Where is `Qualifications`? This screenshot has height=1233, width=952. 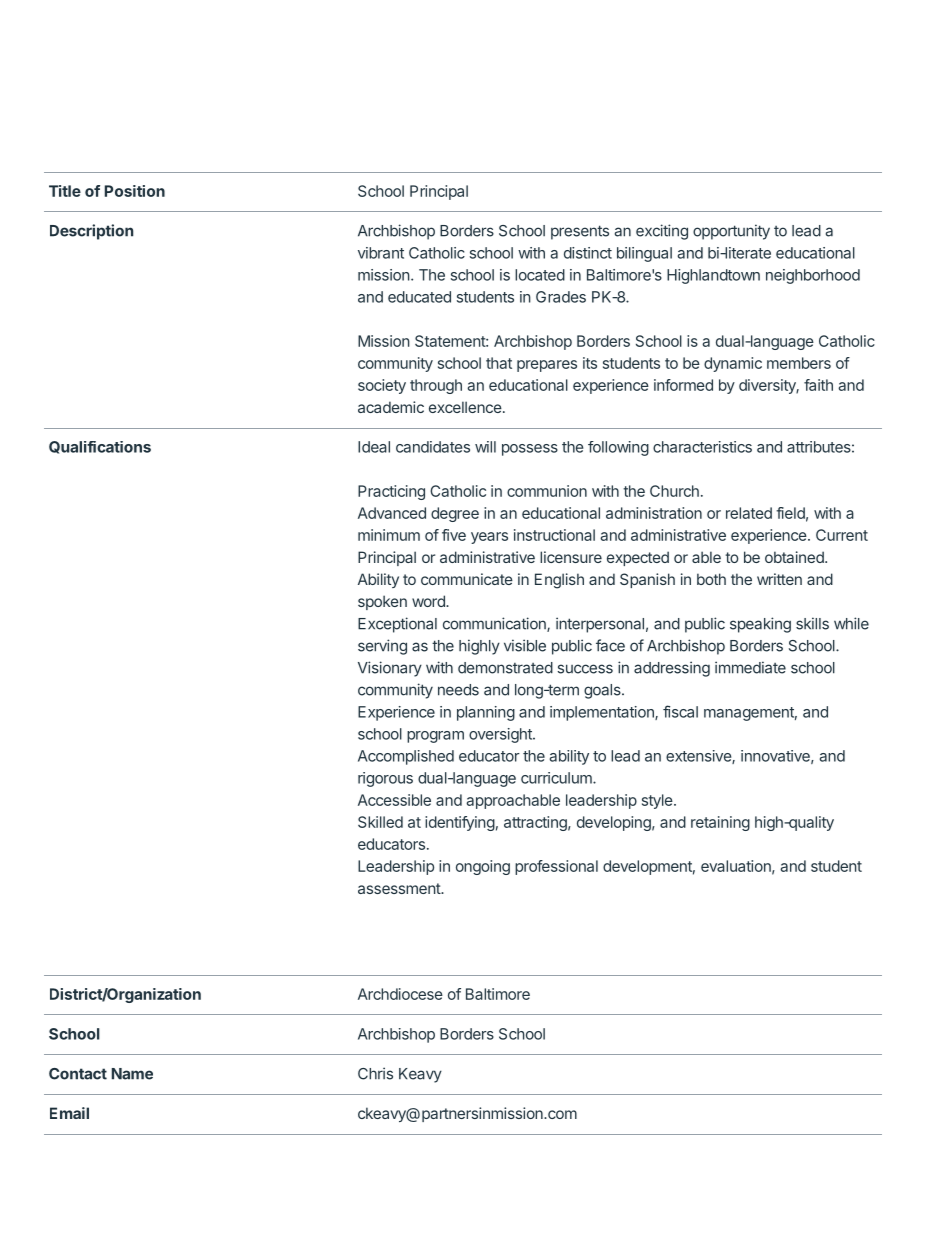
Qualifications is located at coordinates (100, 447).
